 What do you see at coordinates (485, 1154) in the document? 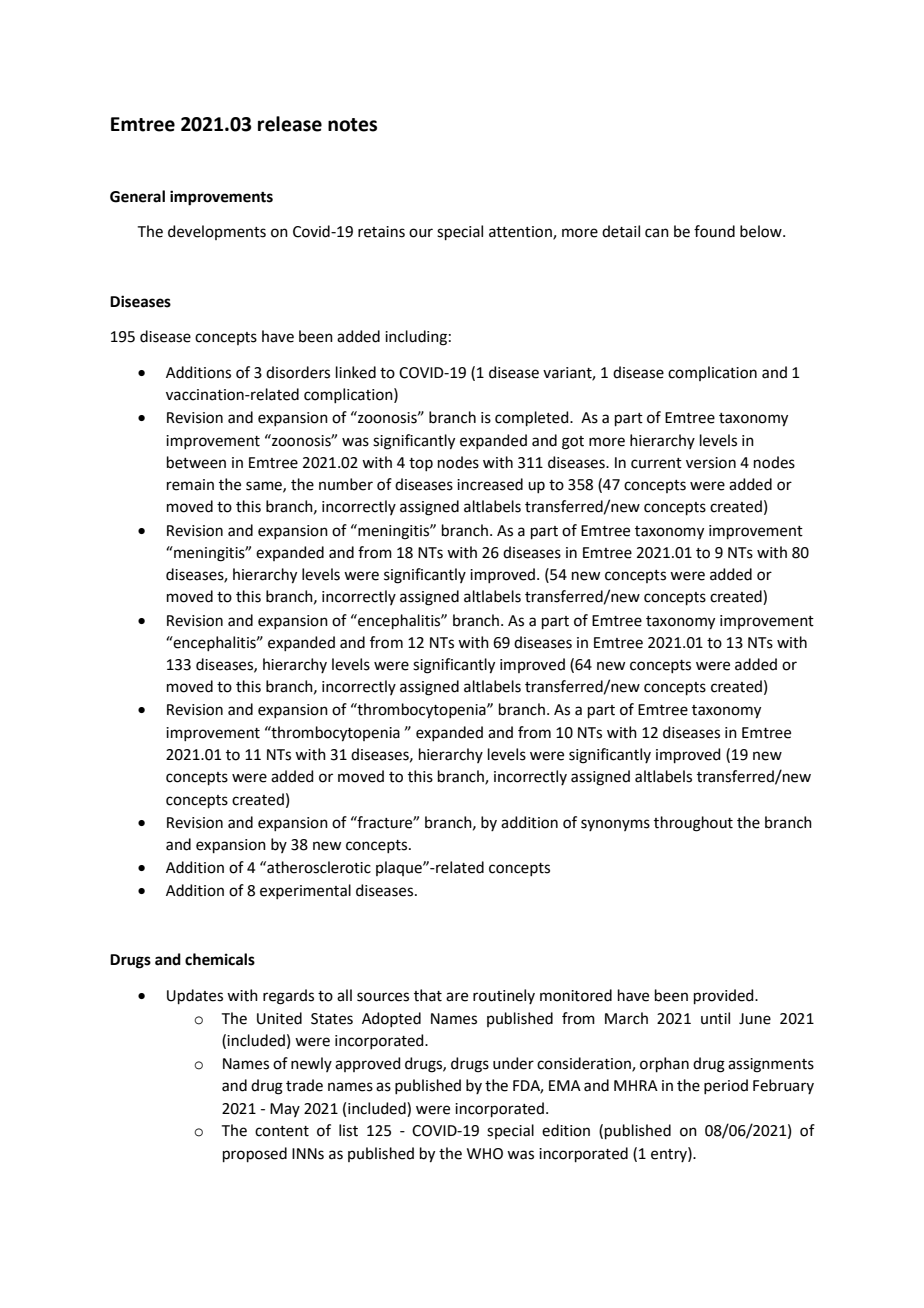
I see `WHO` at bounding box center [485, 1154].
